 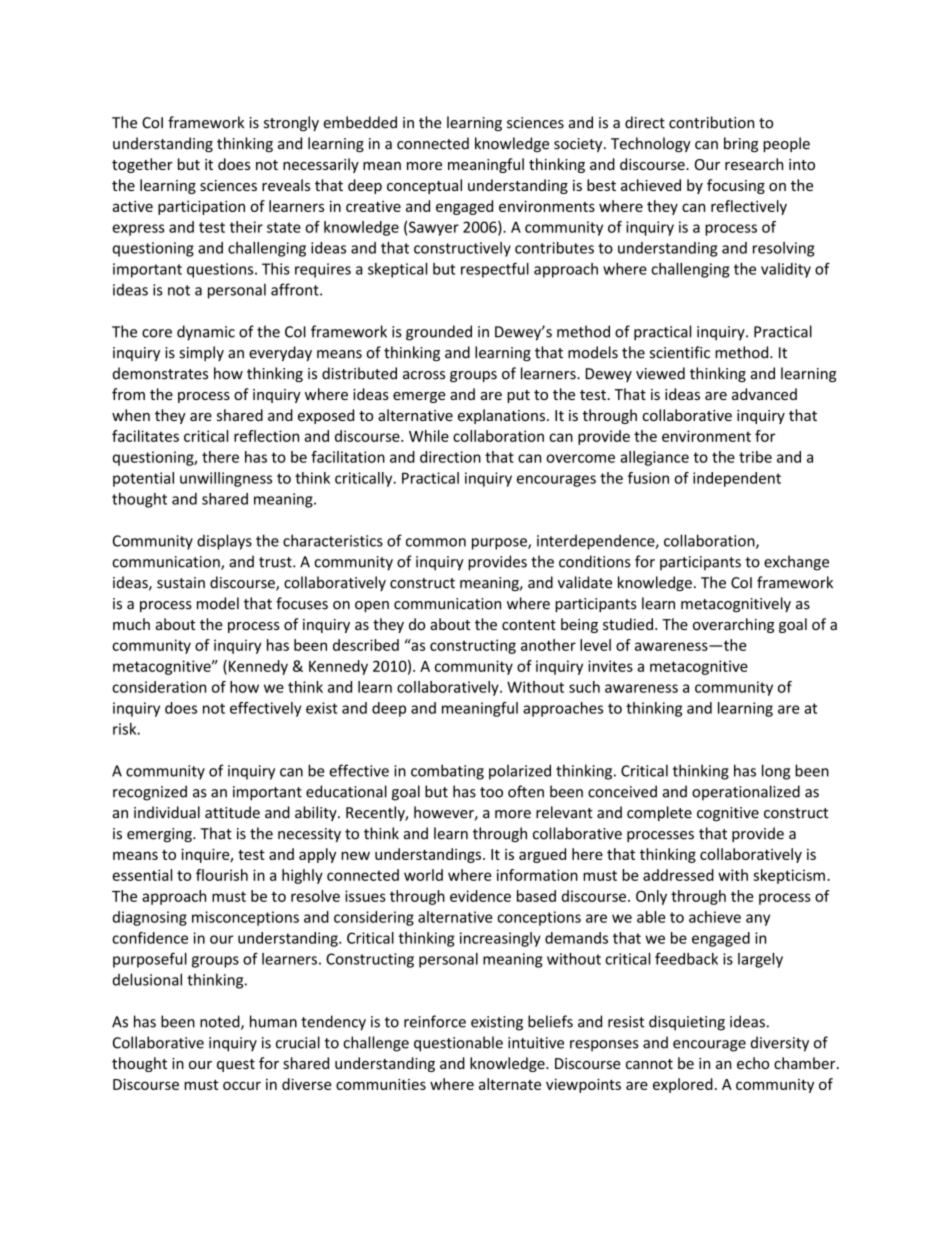 I want to click on bring, so click(x=741, y=144).
